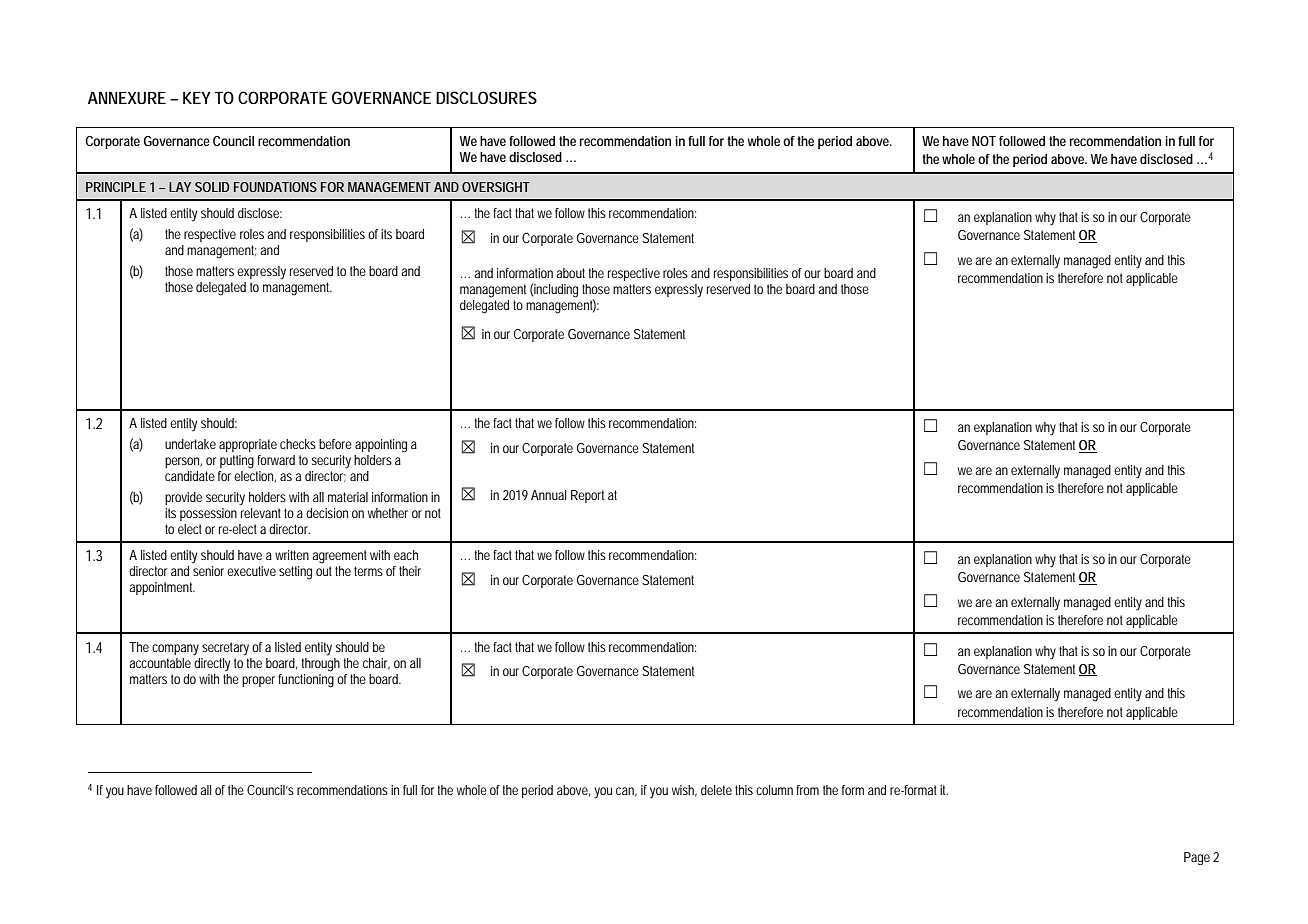 The height and width of the page is (924, 1308). I want to click on wish, so click(684, 791).
